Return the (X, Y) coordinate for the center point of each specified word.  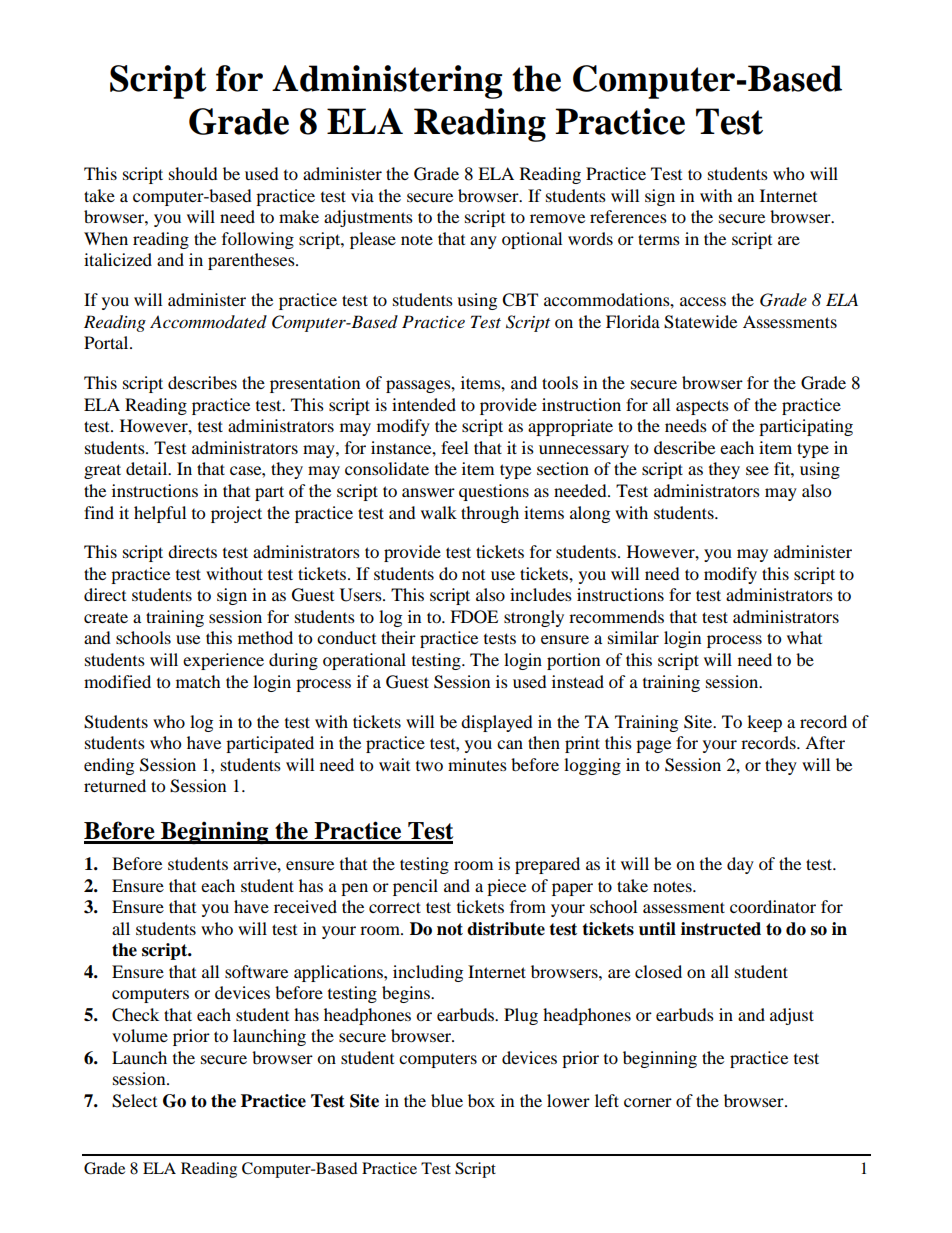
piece (506, 887)
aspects (702, 407)
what (804, 637)
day (740, 865)
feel (454, 447)
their (398, 637)
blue (447, 1100)
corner (648, 1102)
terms (659, 239)
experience (223, 661)
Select (134, 1101)
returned (115, 785)
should (193, 173)
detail (148, 468)
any (483, 242)
